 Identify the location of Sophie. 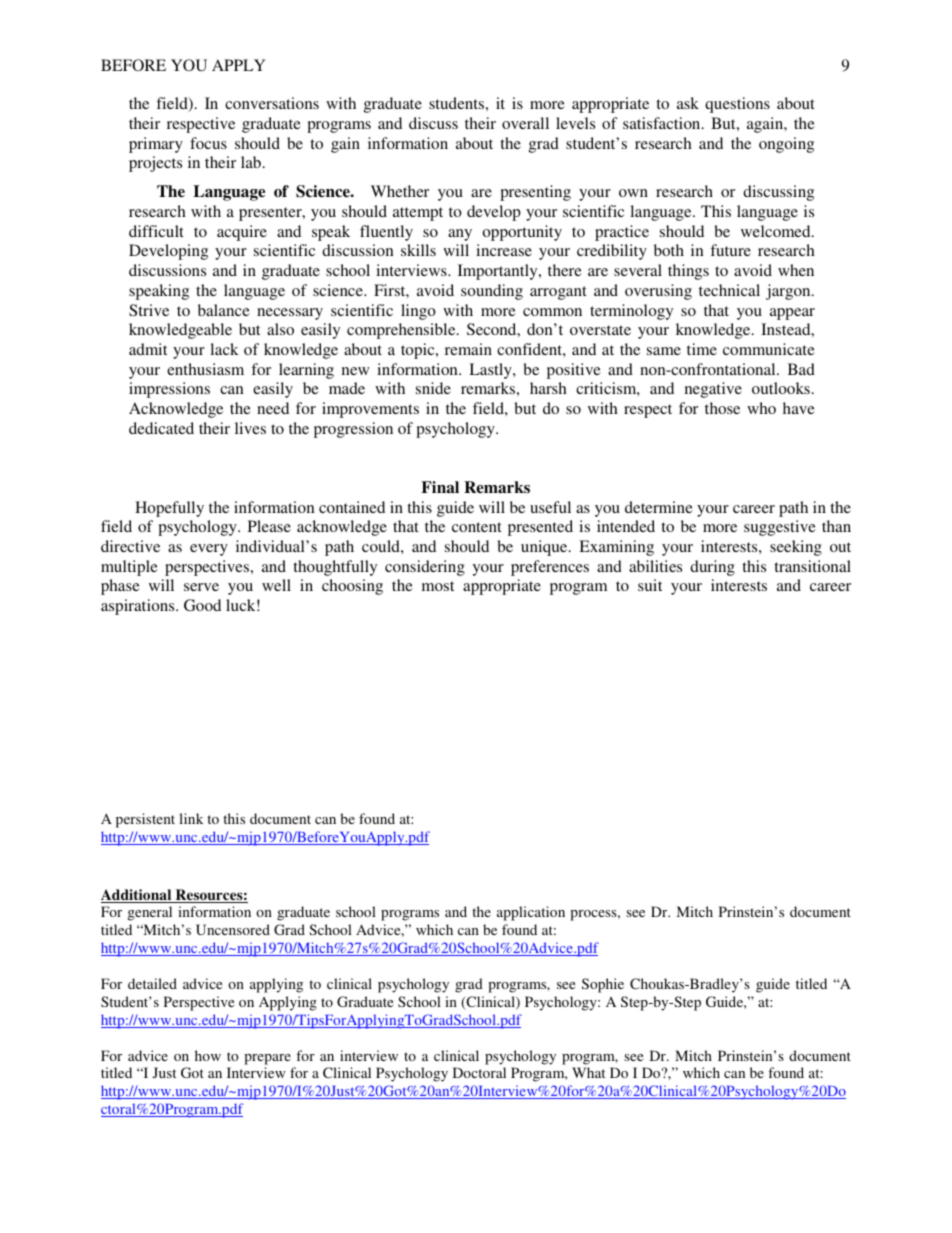
(603, 985).
